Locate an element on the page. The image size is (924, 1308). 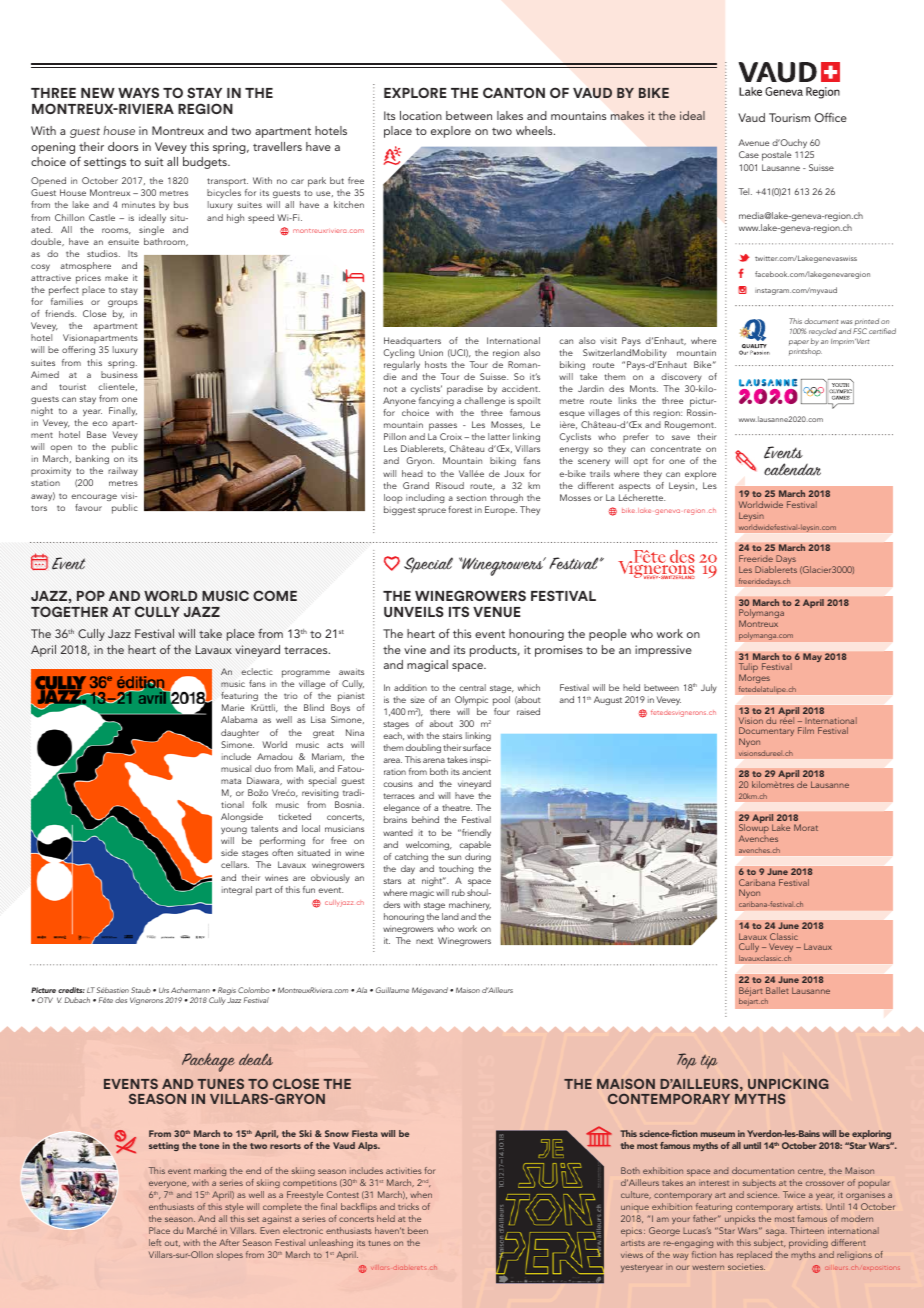
concentrate is located at coordinates (675, 449).
